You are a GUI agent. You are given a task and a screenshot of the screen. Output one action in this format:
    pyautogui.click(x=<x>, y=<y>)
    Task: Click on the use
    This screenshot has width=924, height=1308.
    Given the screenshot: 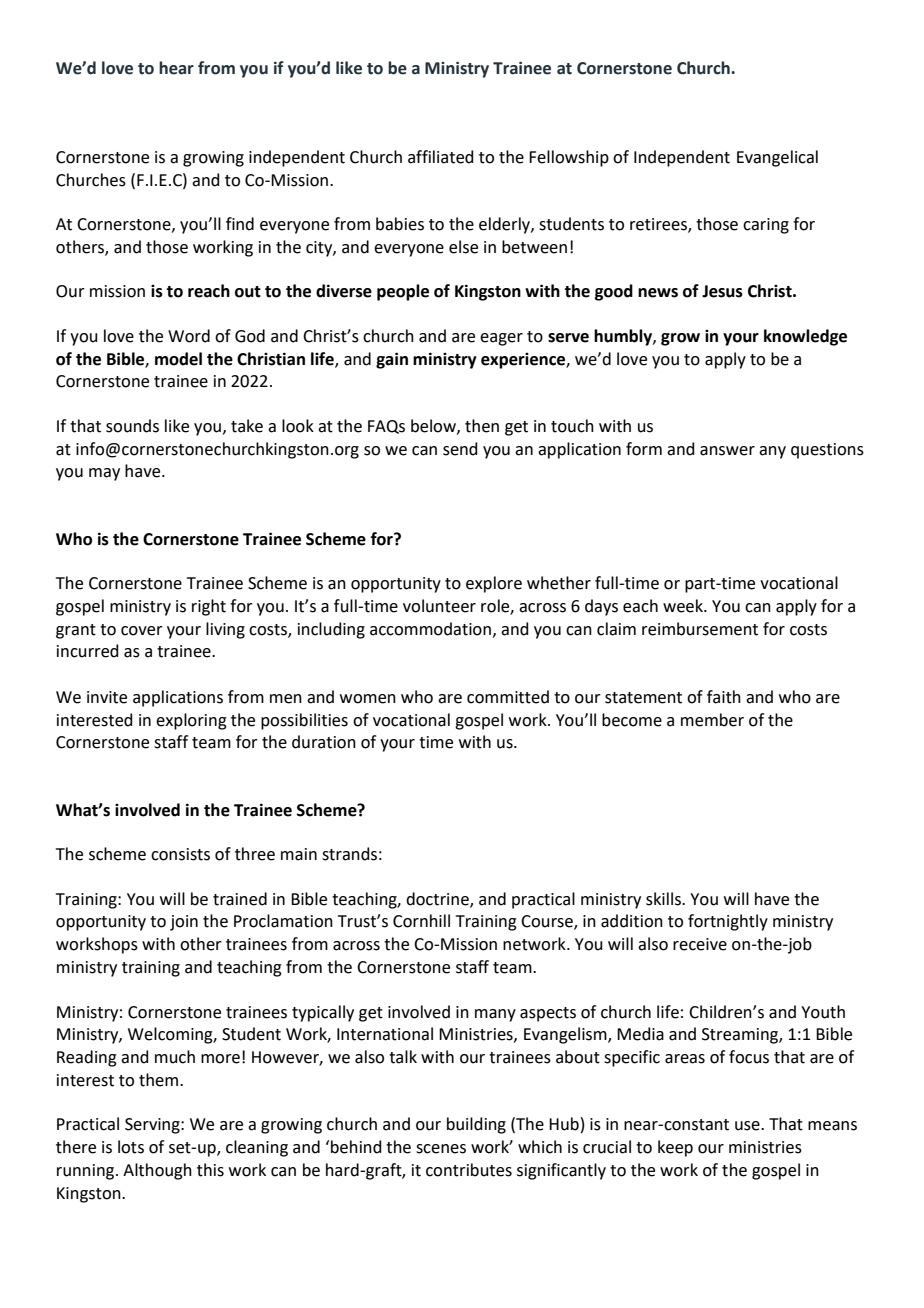 What is the action you would take?
    pyautogui.click(x=748, y=1126)
